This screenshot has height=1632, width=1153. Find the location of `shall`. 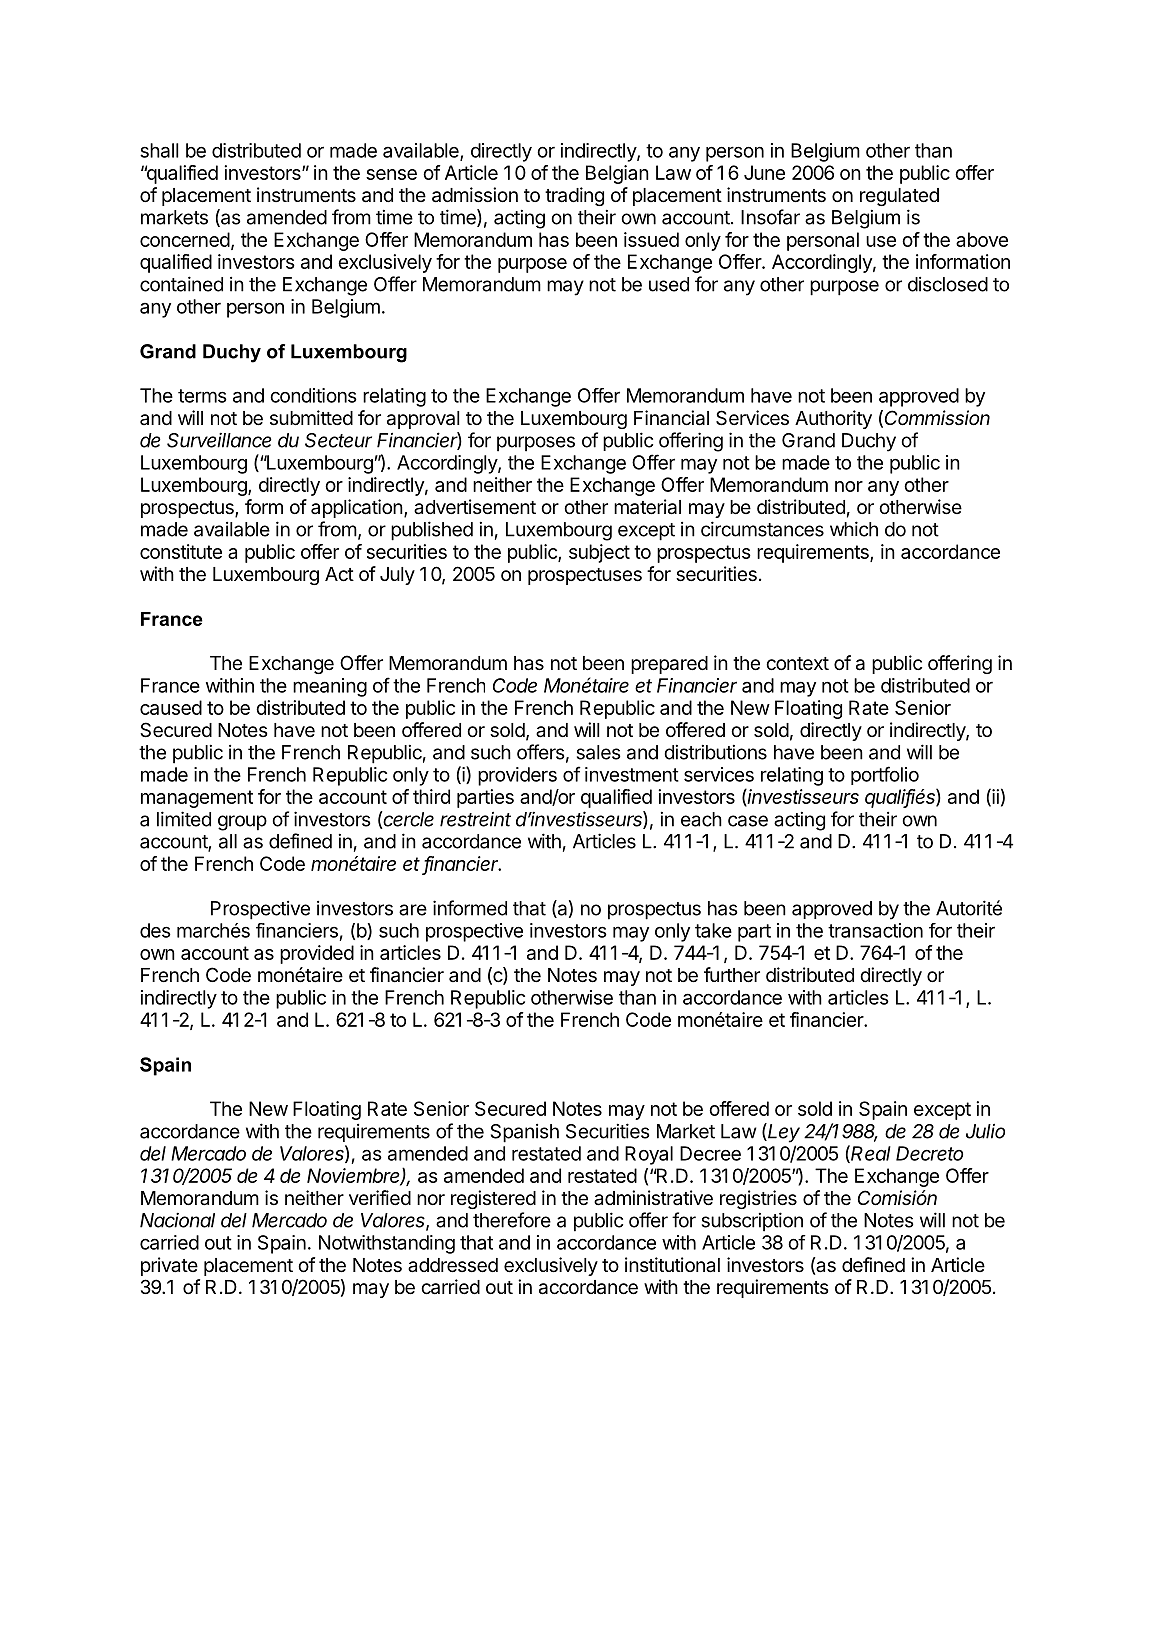

shall is located at coordinates (159, 150).
